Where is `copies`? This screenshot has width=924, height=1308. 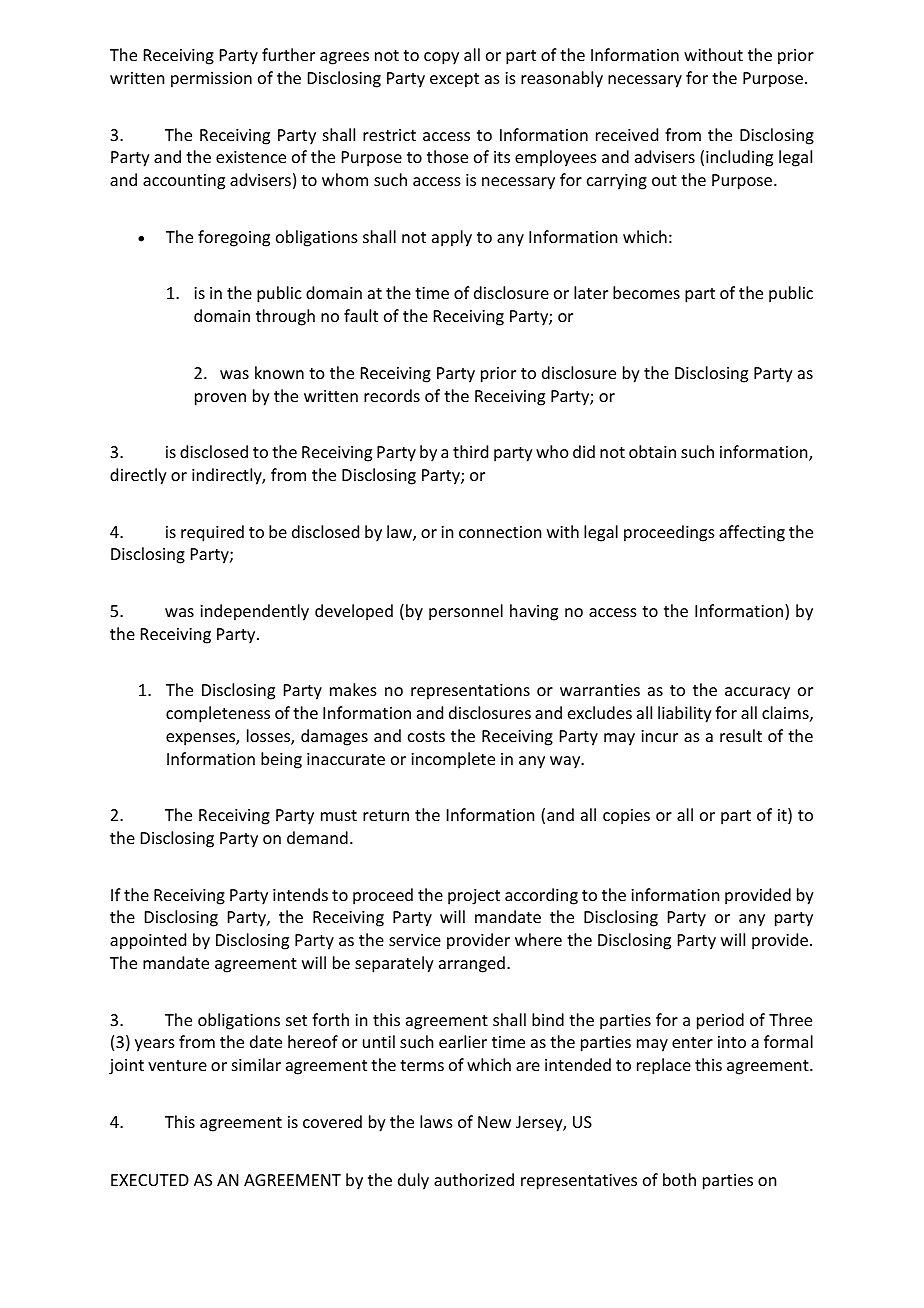
copies is located at coordinates (626, 817).
